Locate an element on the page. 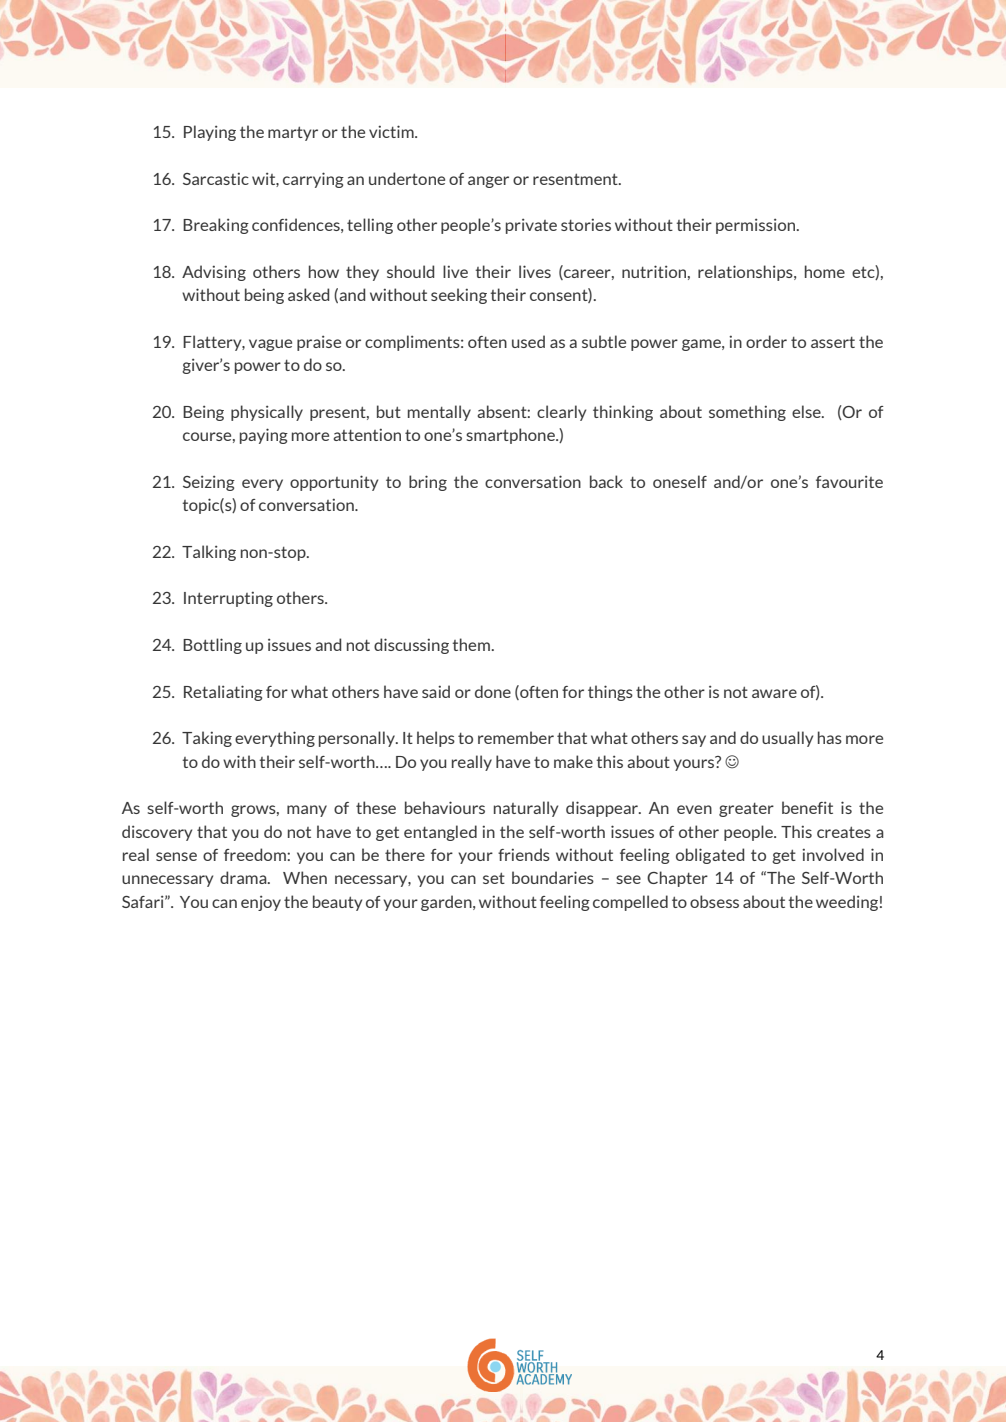  drama is located at coordinates (244, 877).
